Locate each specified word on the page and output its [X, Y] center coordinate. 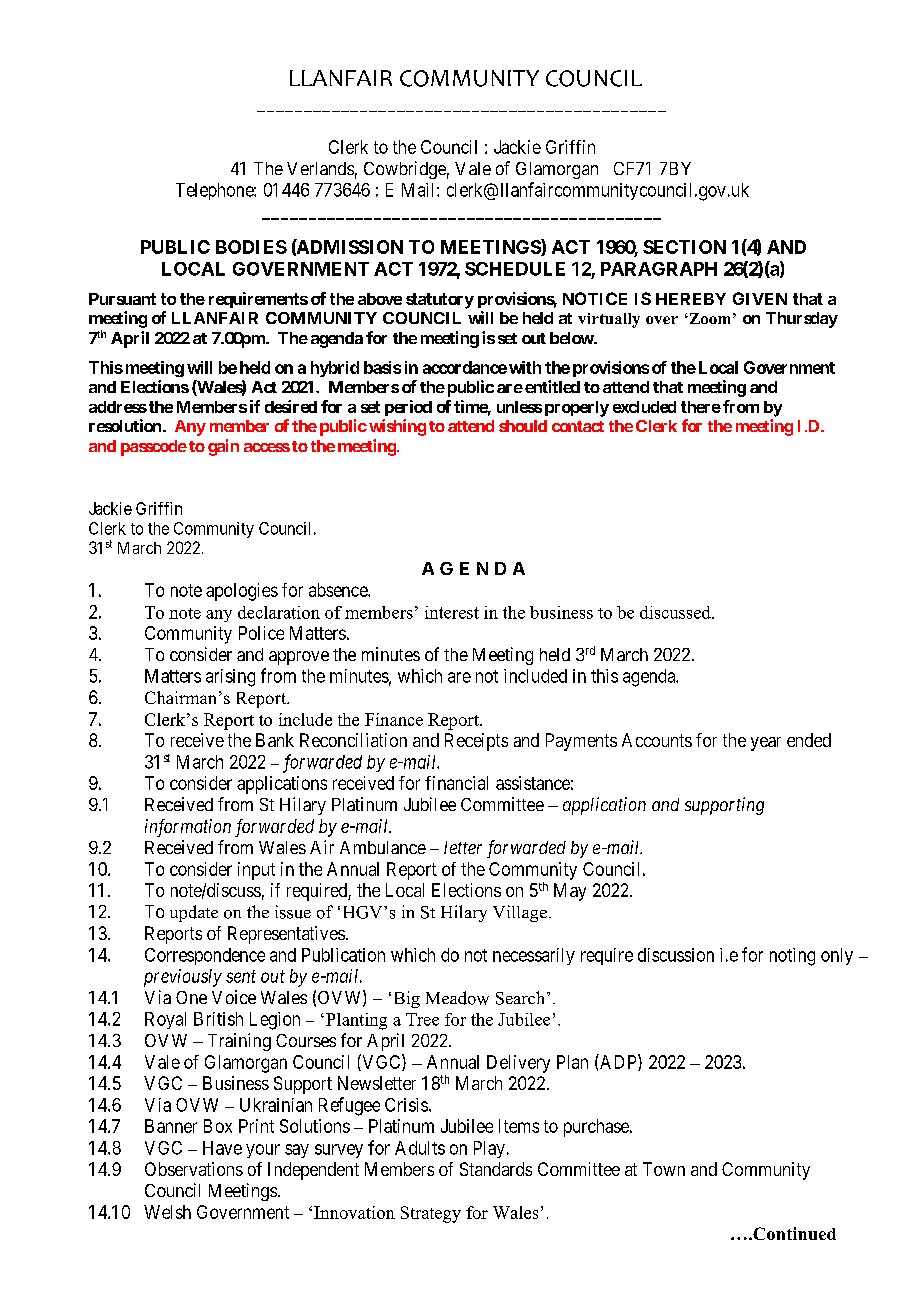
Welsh [167, 1212]
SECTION [684, 247]
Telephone [215, 191]
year [766, 744]
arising [230, 678]
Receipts [476, 742]
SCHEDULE [515, 269]
